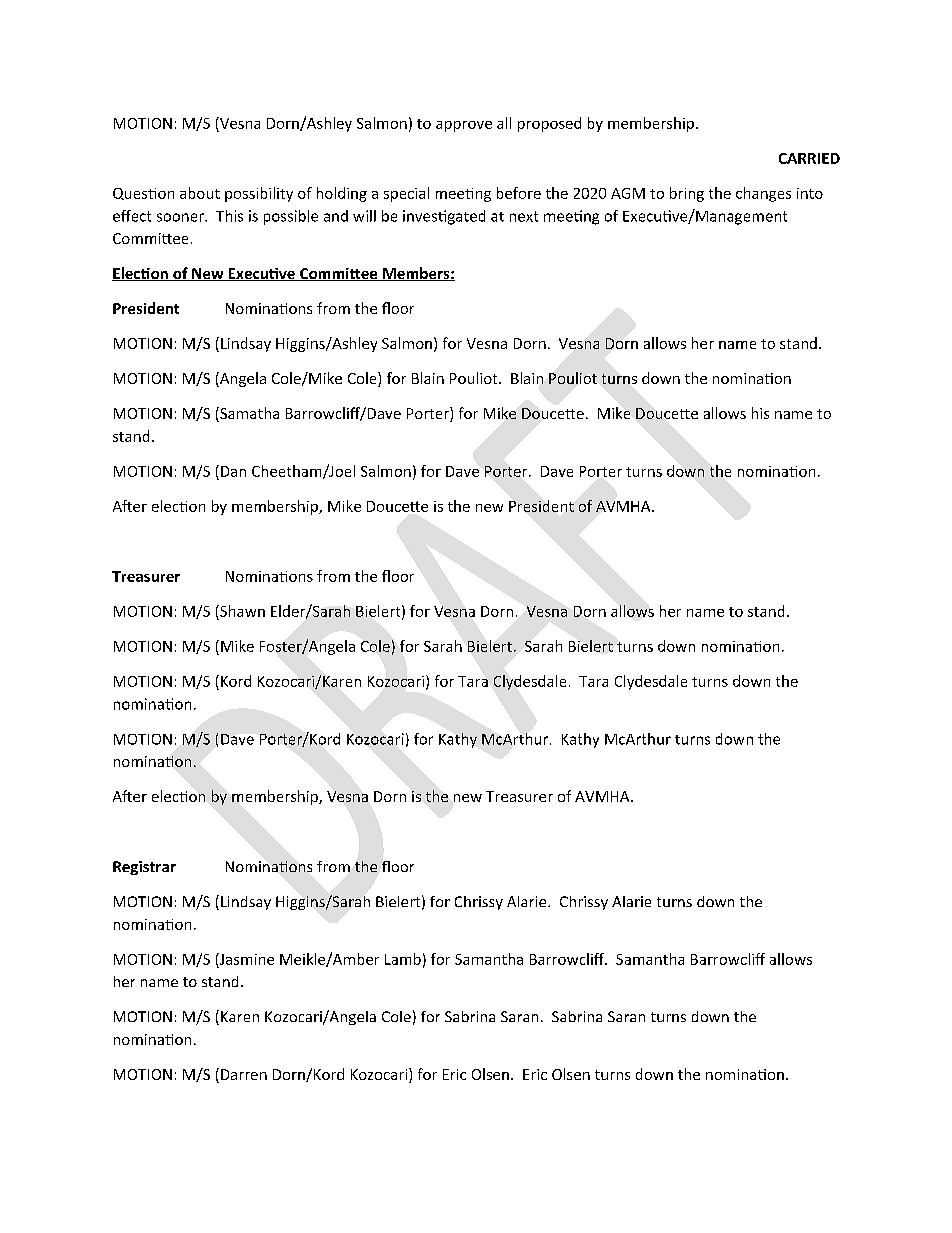  Describe the element at coordinates (403, 959) in the page. I see `Lamb` at that location.
